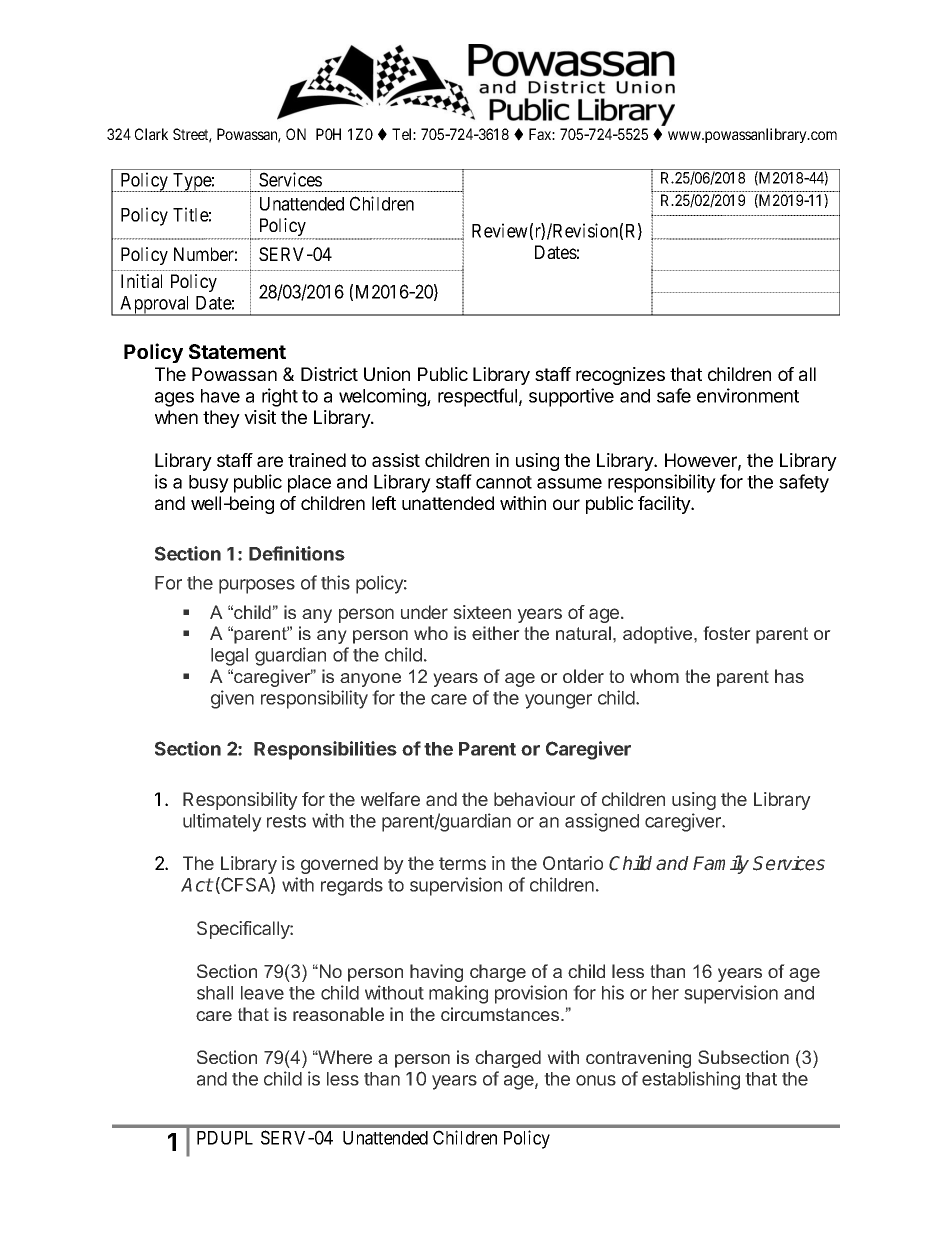  What do you see at coordinates (151, 134) in the screenshot?
I see `Clark` at bounding box center [151, 134].
